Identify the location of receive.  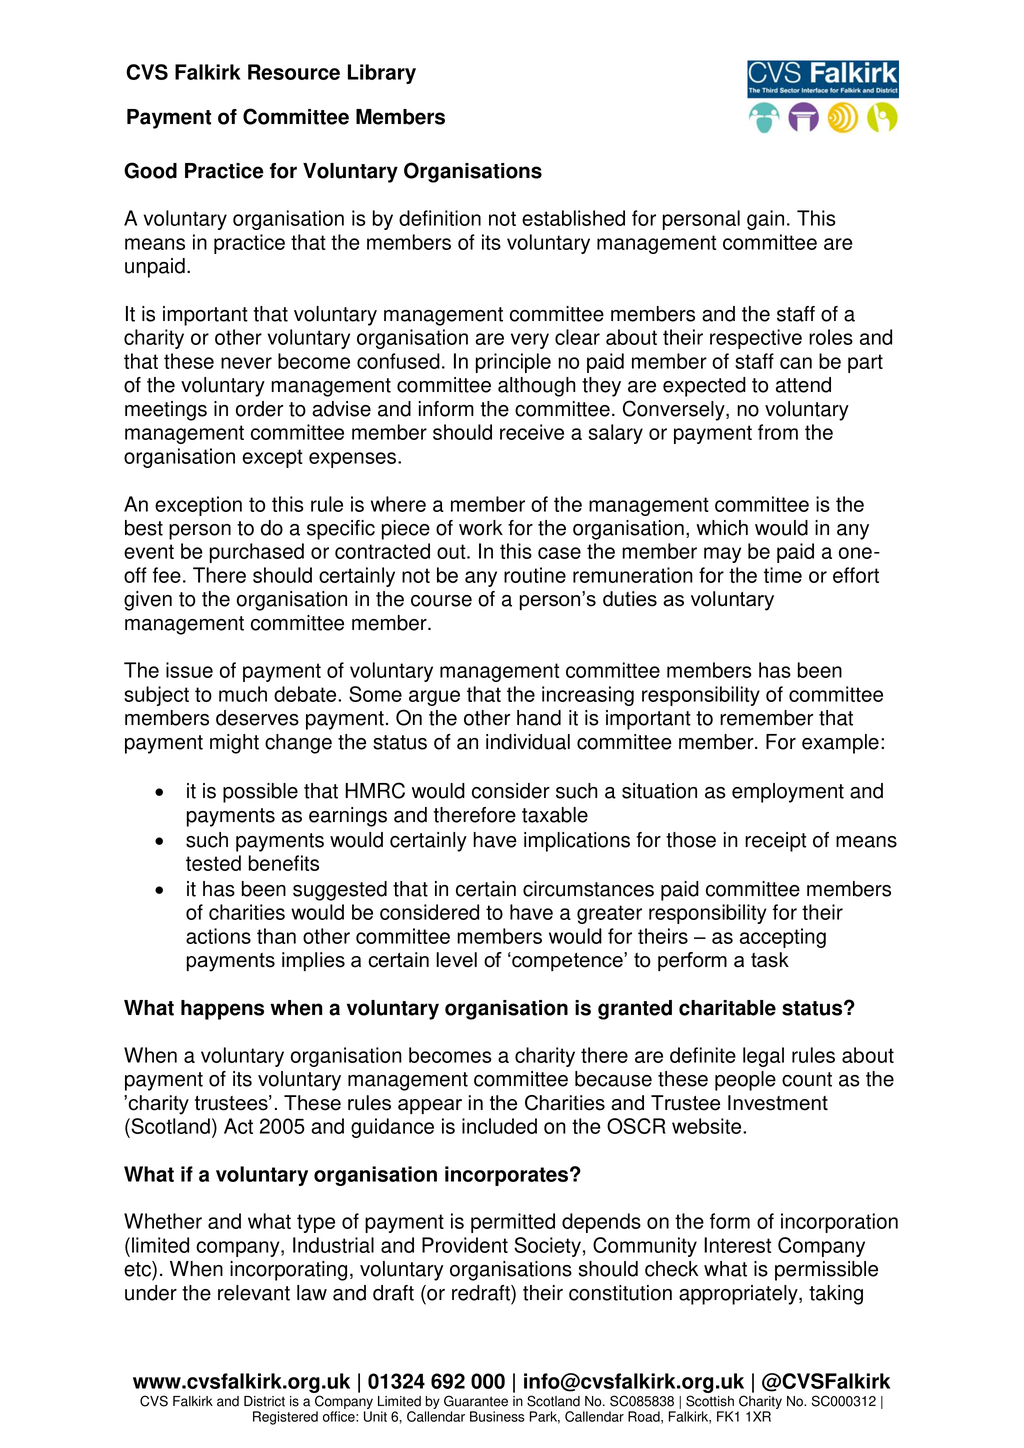
(532, 432).
